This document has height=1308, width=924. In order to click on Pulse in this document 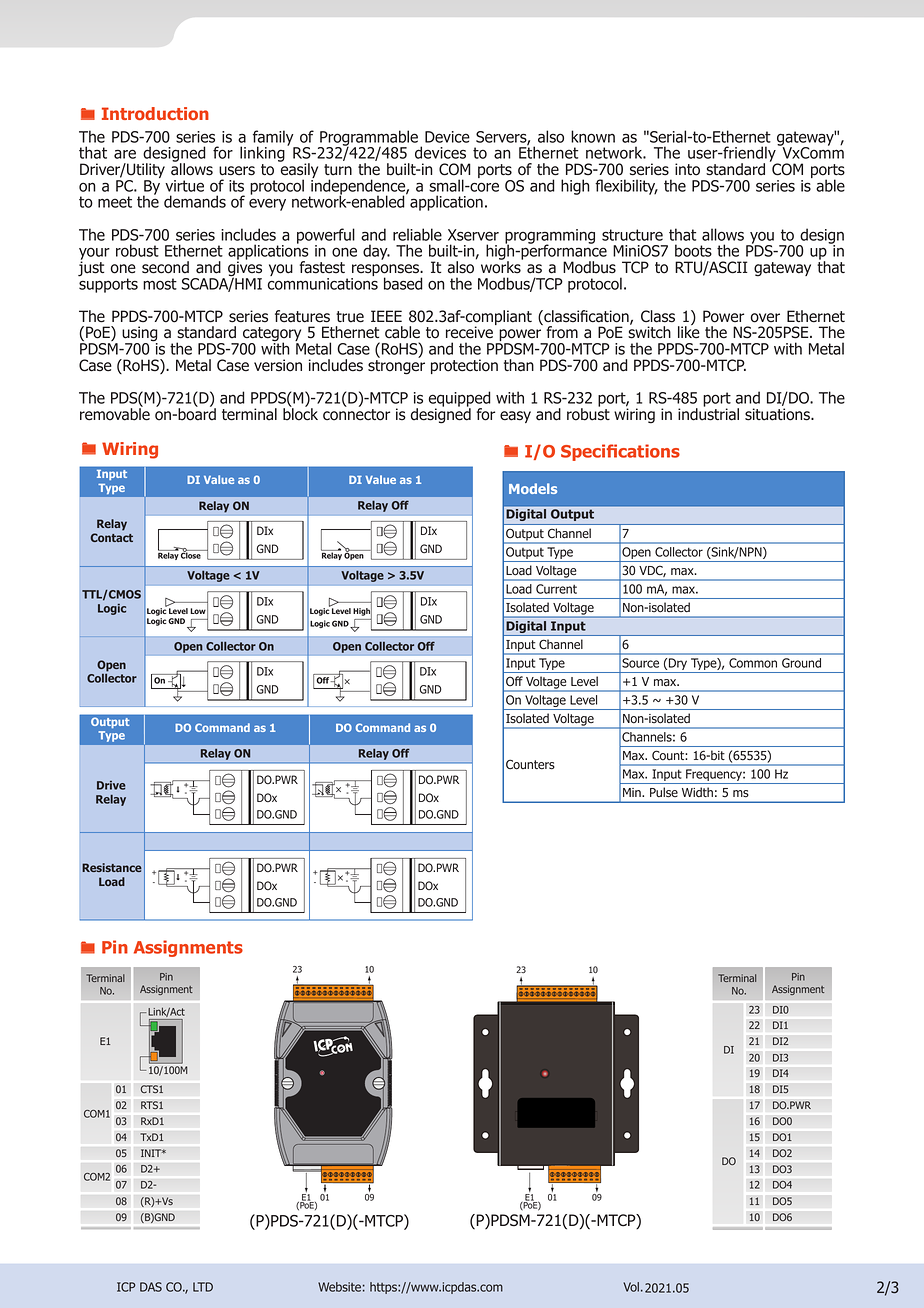, I will do `click(664, 792)`.
